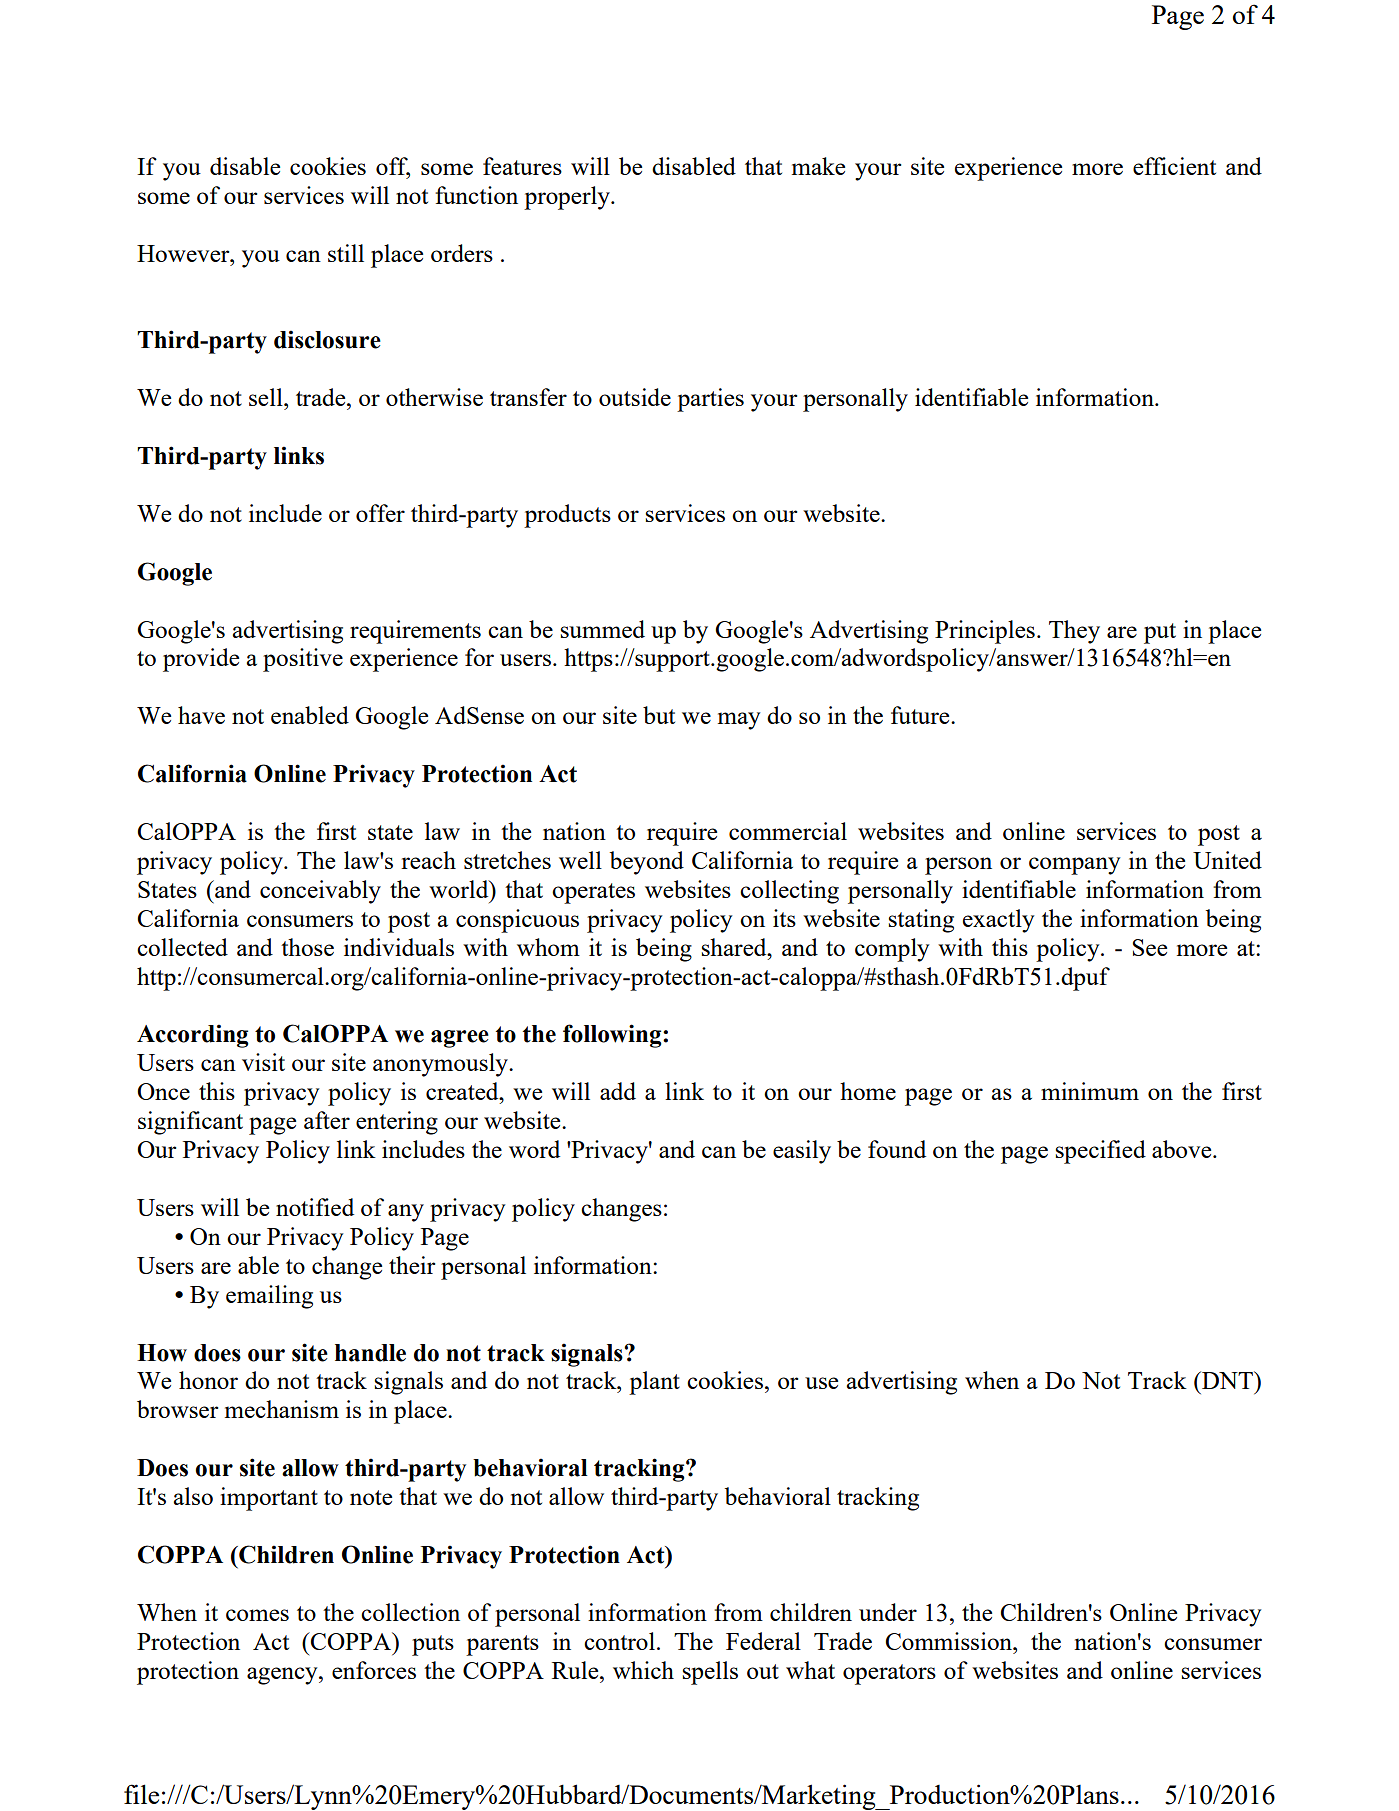 Image resolution: width=1399 pixels, height=1811 pixels. I want to click on efficient, so click(1174, 166).
